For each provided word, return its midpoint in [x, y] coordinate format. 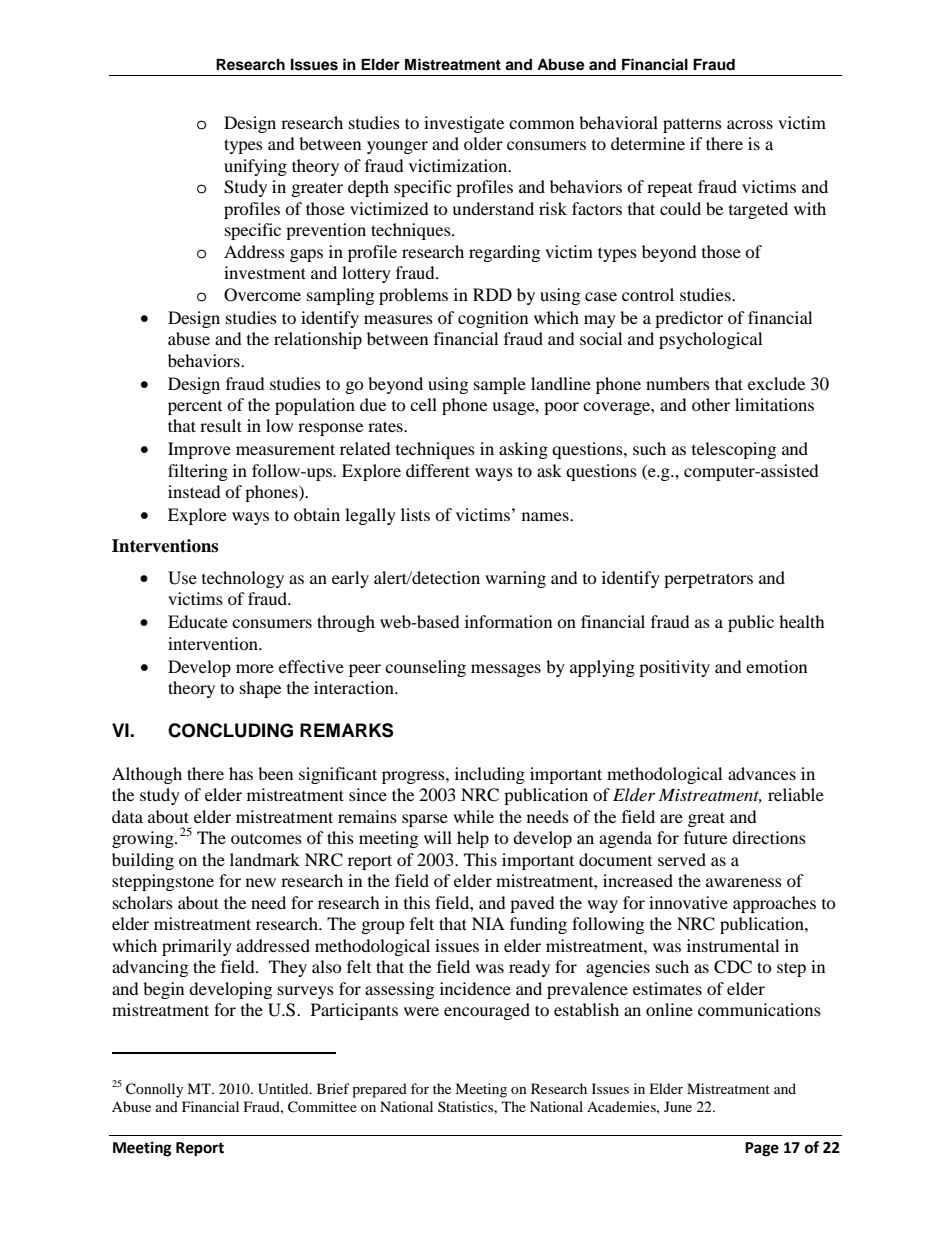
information [508, 621]
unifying [255, 167]
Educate [198, 621]
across [750, 124]
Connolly [155, 1090]
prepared [379, 1090]
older [483, 143]
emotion [776, 666]
